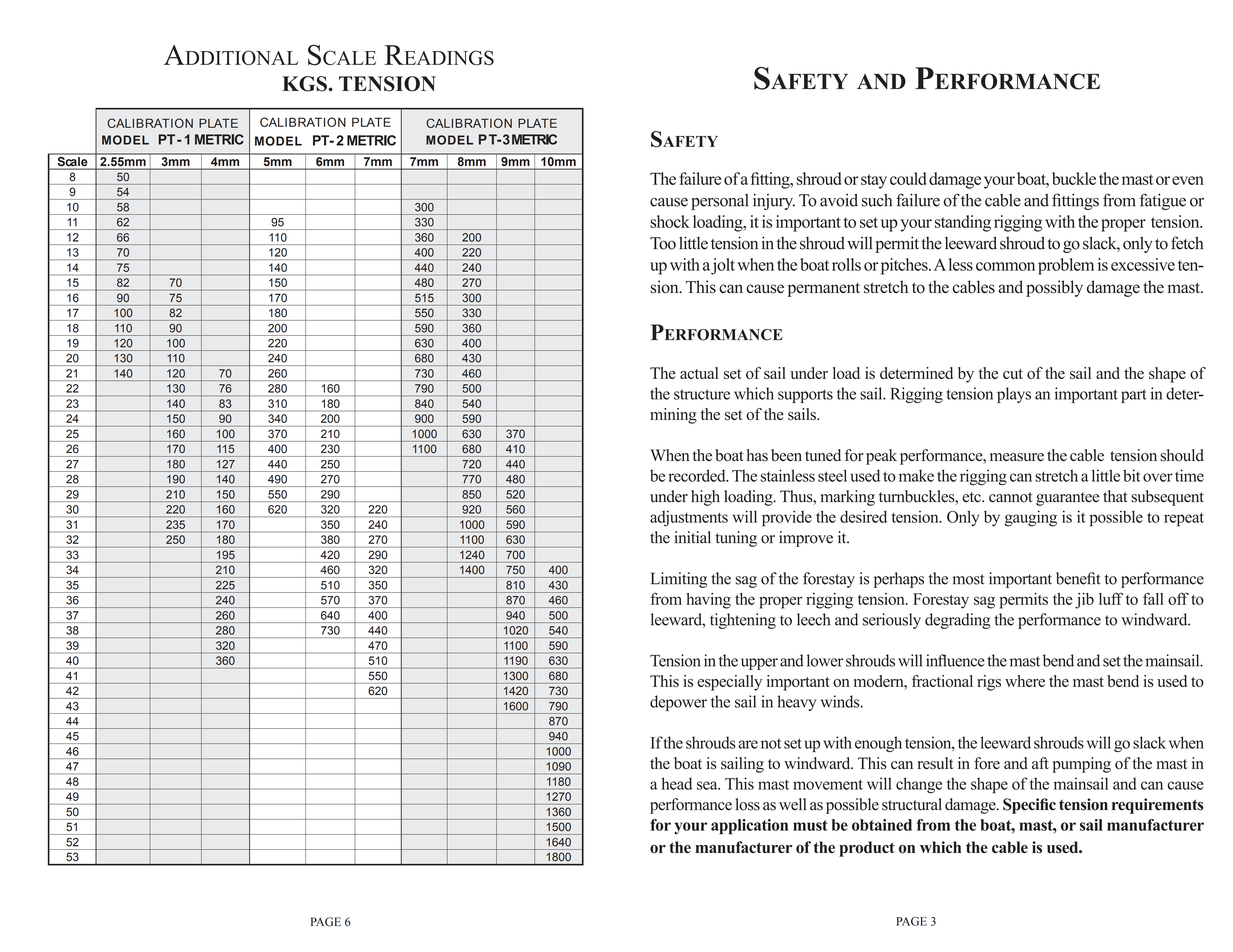 This page has width=1233, height=952. What do you see at coordinates (698, 475) in the page?
I see `recorded` at bounding box center [698, 475].
